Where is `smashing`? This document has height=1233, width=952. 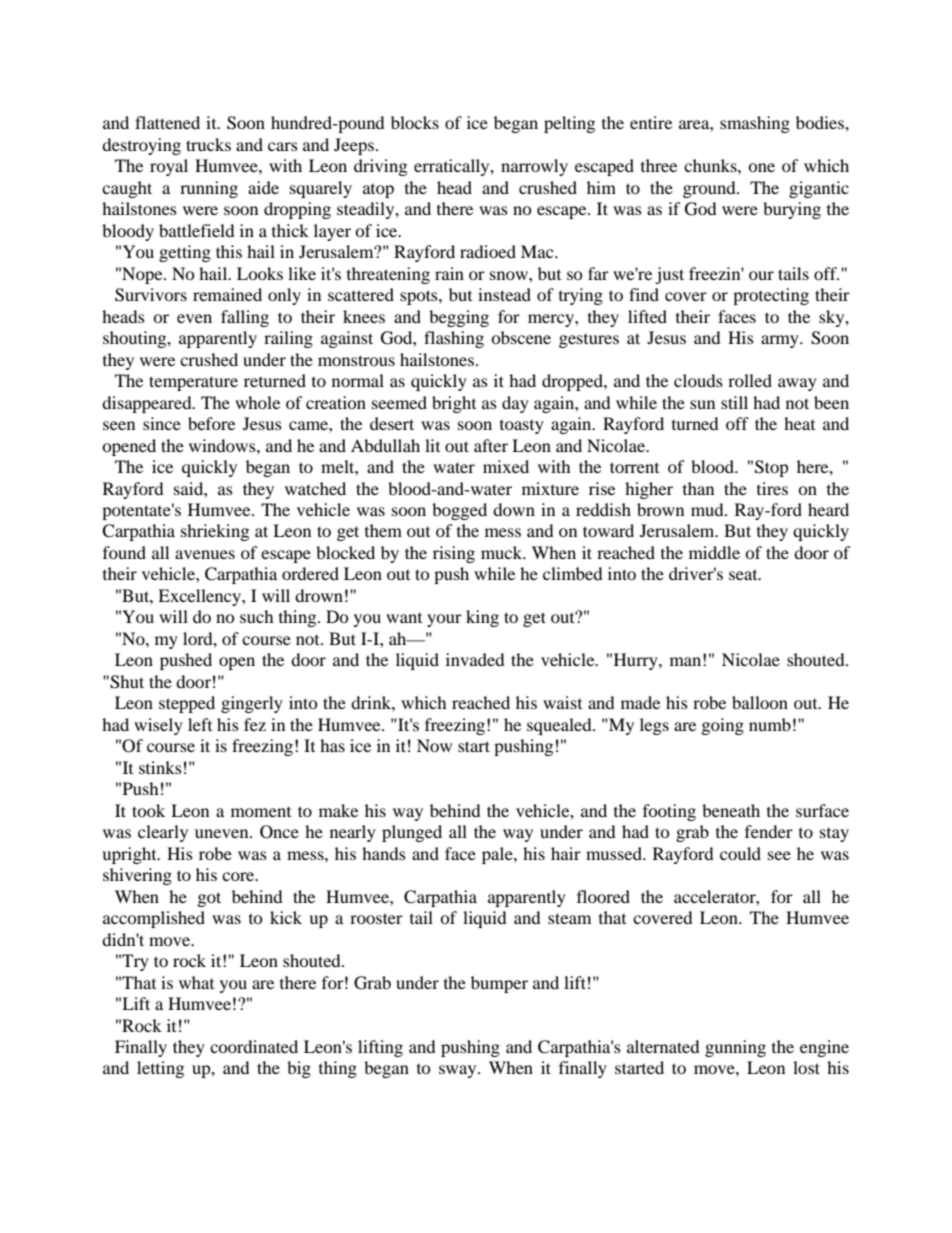
smashing is located at coordinates (755, 124).
